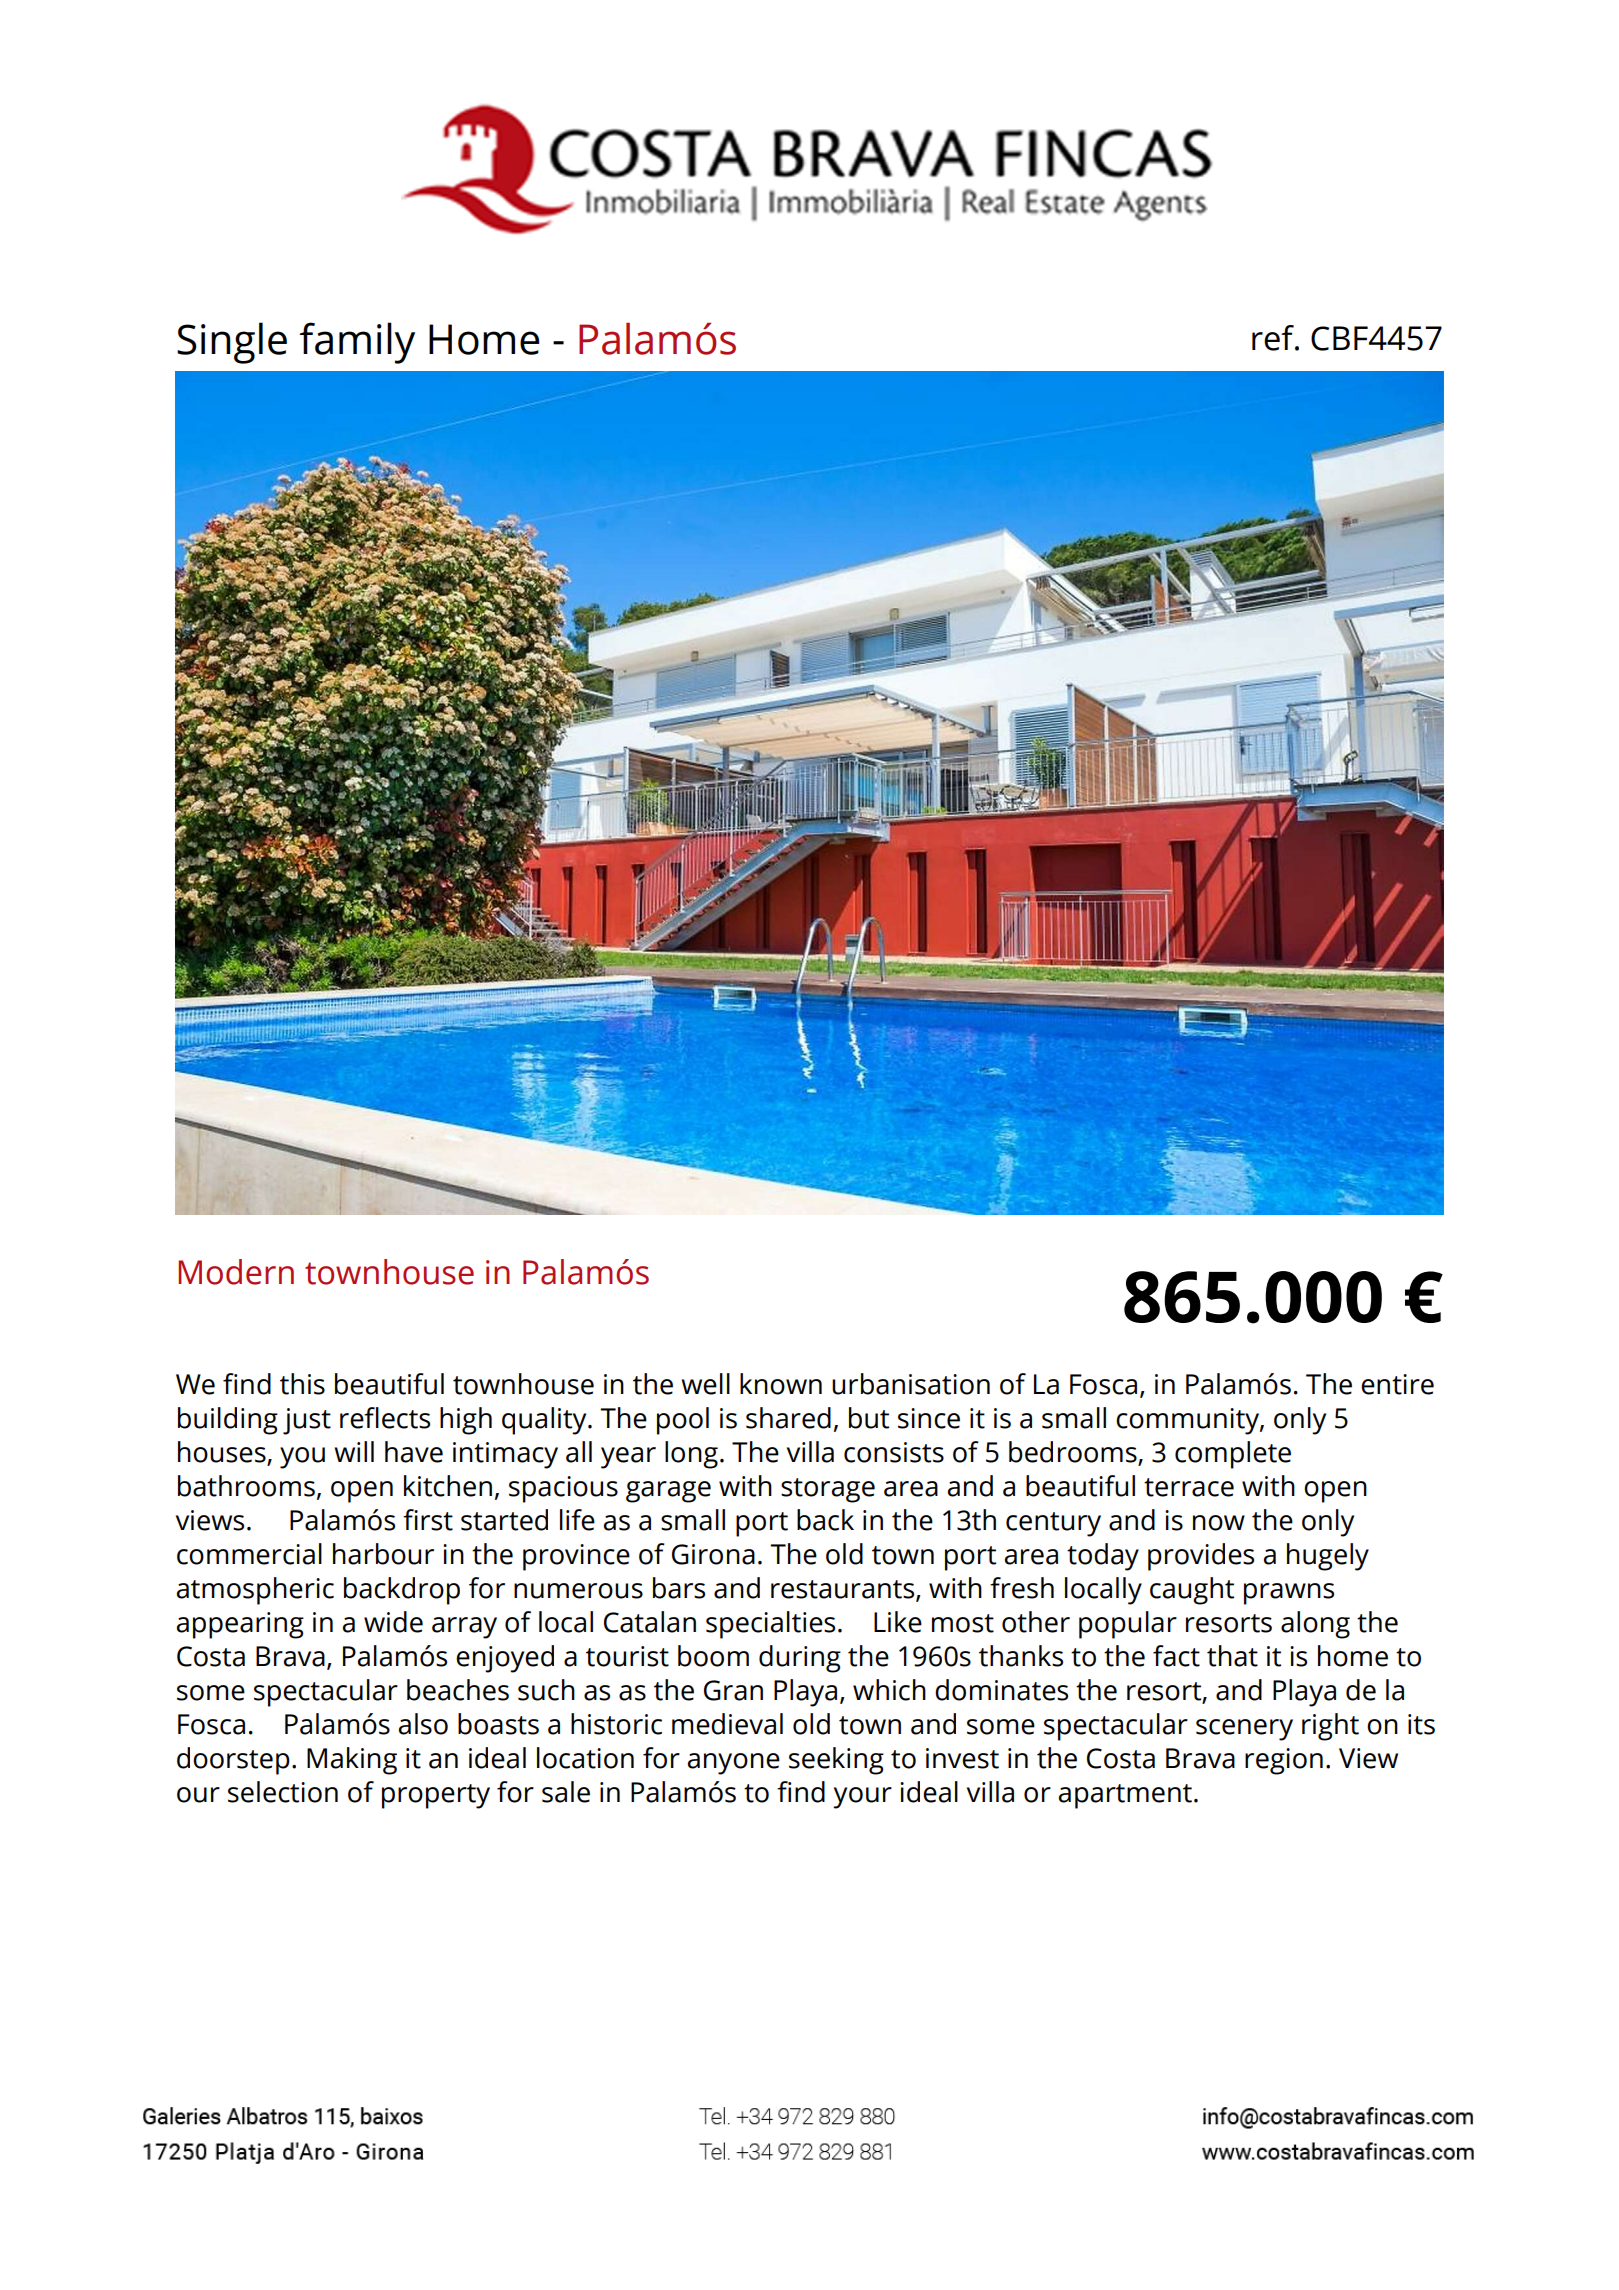 This screenshot has height=2290, width=1619. I want to click on region, so click(1284, 1761).
